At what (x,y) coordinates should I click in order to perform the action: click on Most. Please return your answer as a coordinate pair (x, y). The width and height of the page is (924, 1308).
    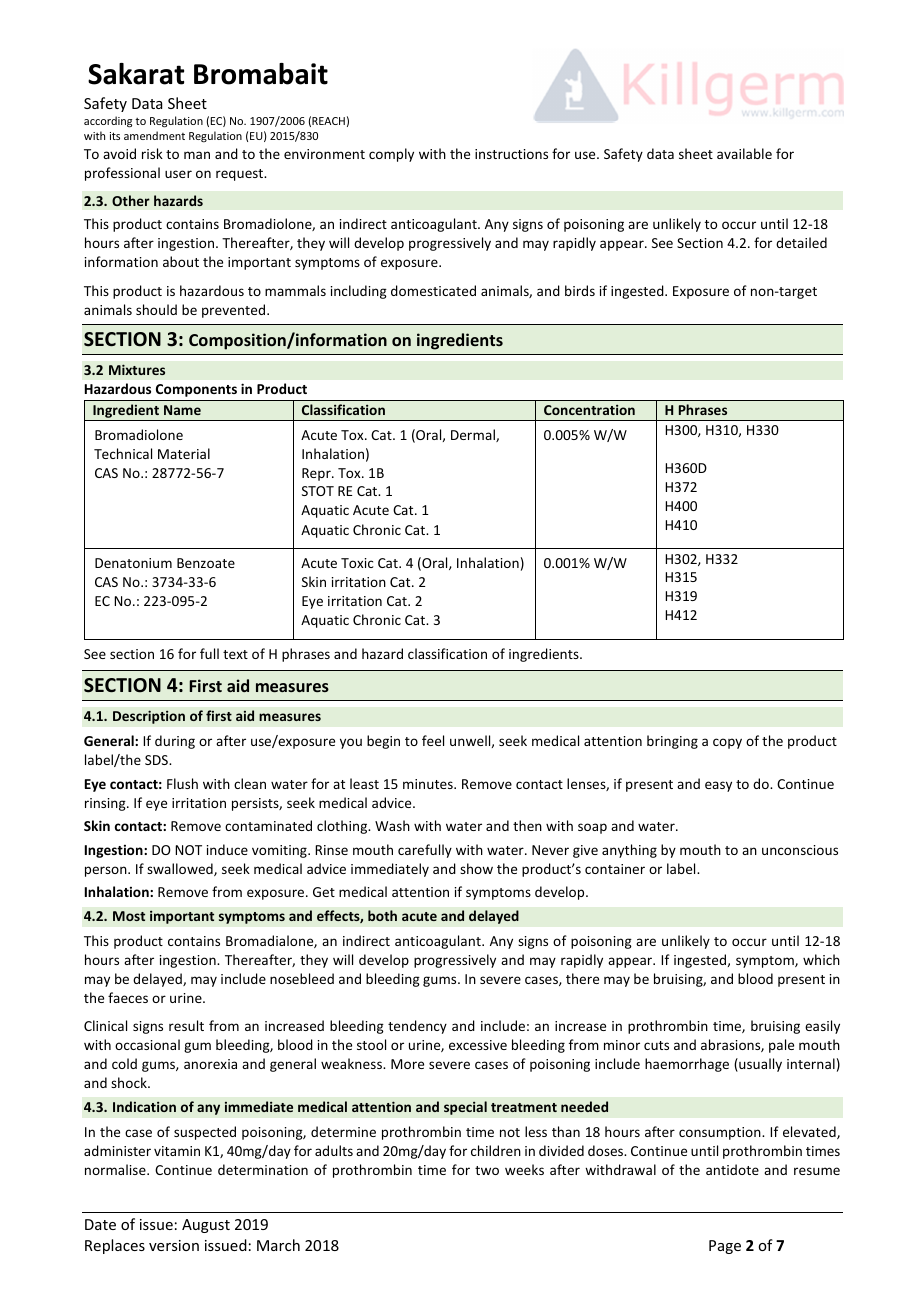
    Looking at the image, I should click on (129, 916).
